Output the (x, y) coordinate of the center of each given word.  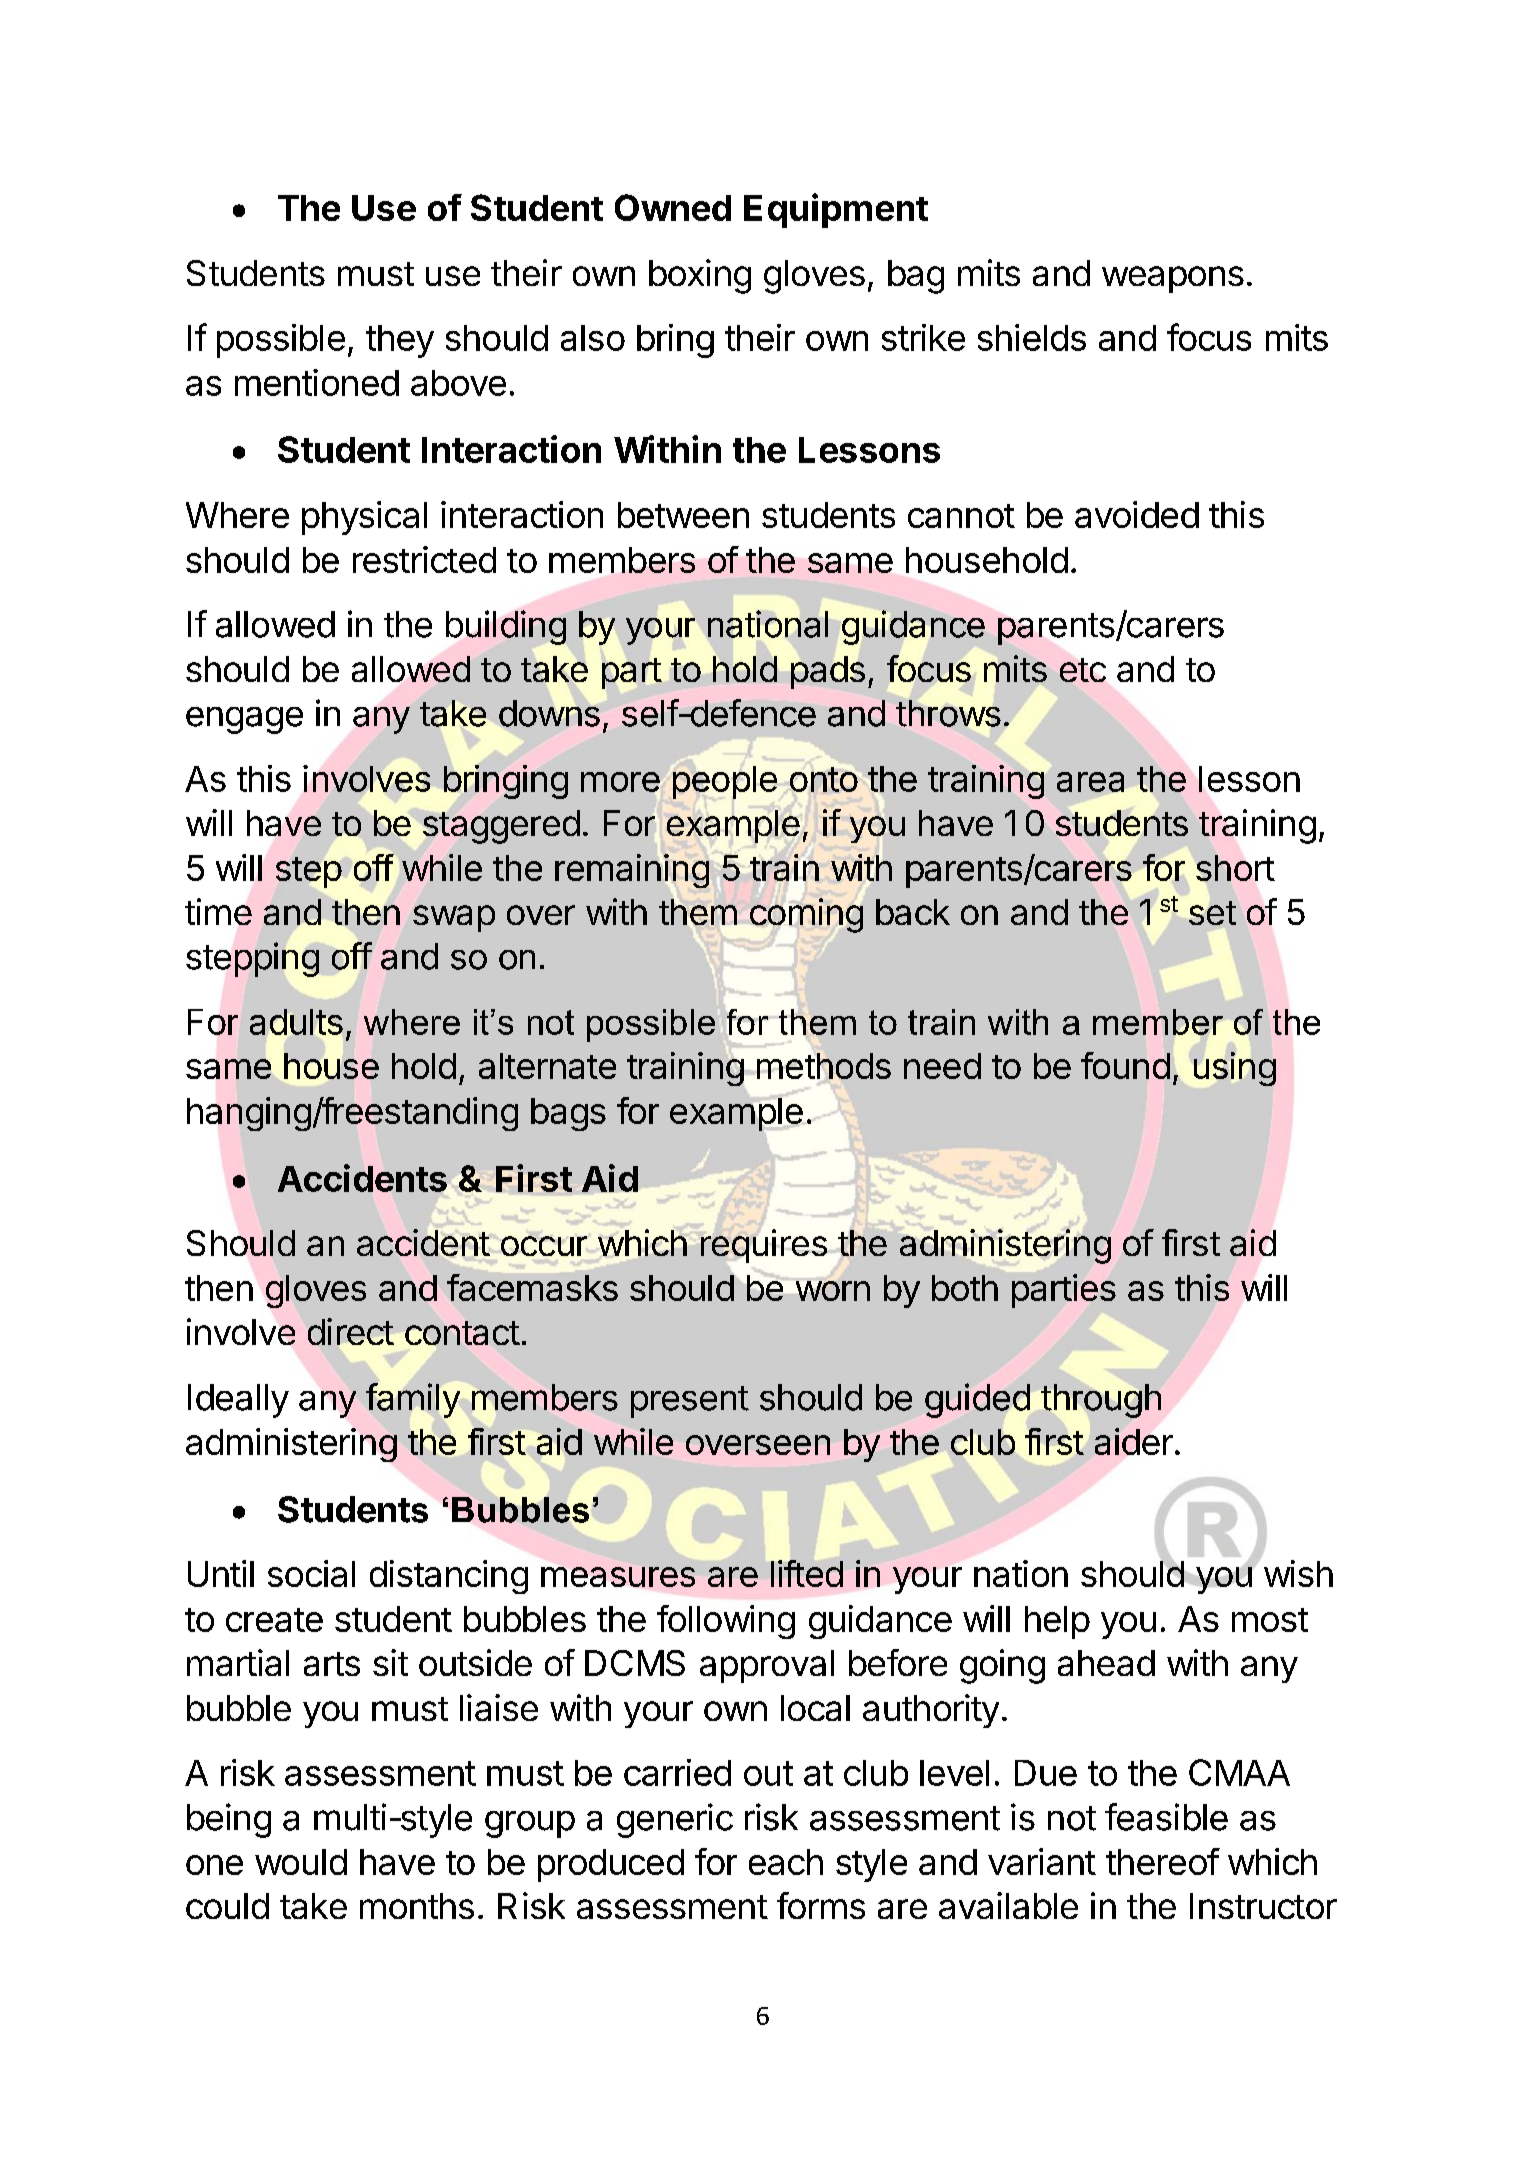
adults (296, 1022)
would (301, 1862)
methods (824, 1066)
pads (828, 672)
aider (1134, 1441)
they (400, 341)
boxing (700, 276)
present (690, 1402)
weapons (1173, 279)
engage (244, 720)
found (1125, 1065)
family (413, 1400)
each (786, 1862)
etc (1083, 670)
